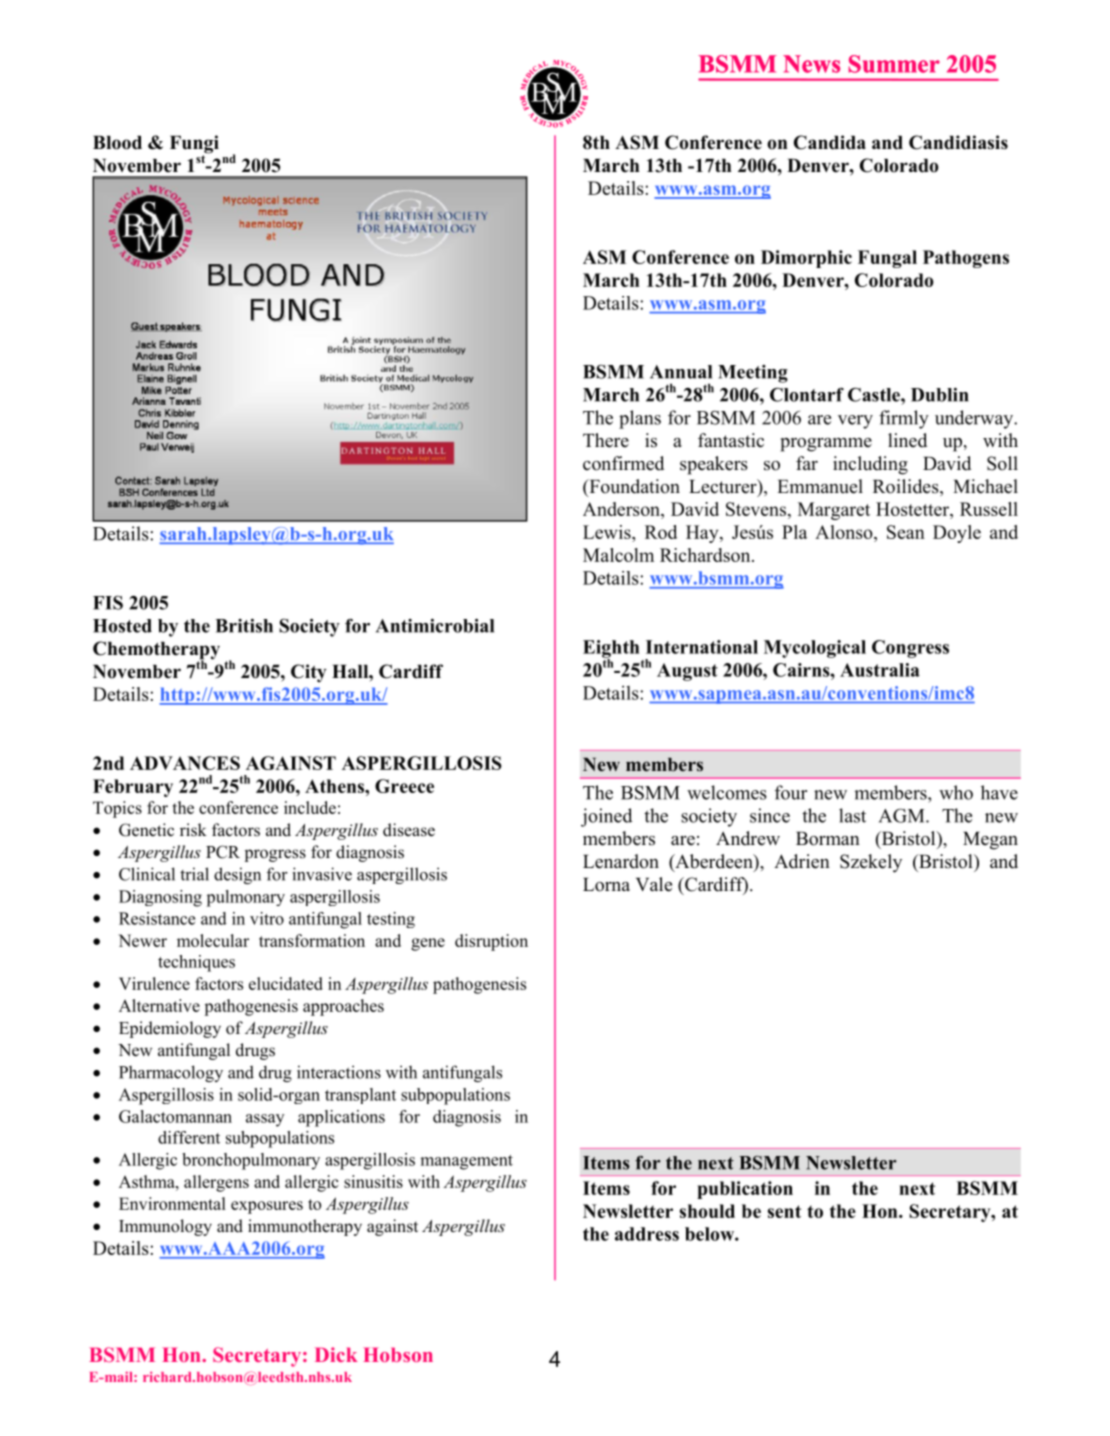  Describe the element at coordinates (156, 651) in the screenshot. I see `Chemotherapy` at that location.
